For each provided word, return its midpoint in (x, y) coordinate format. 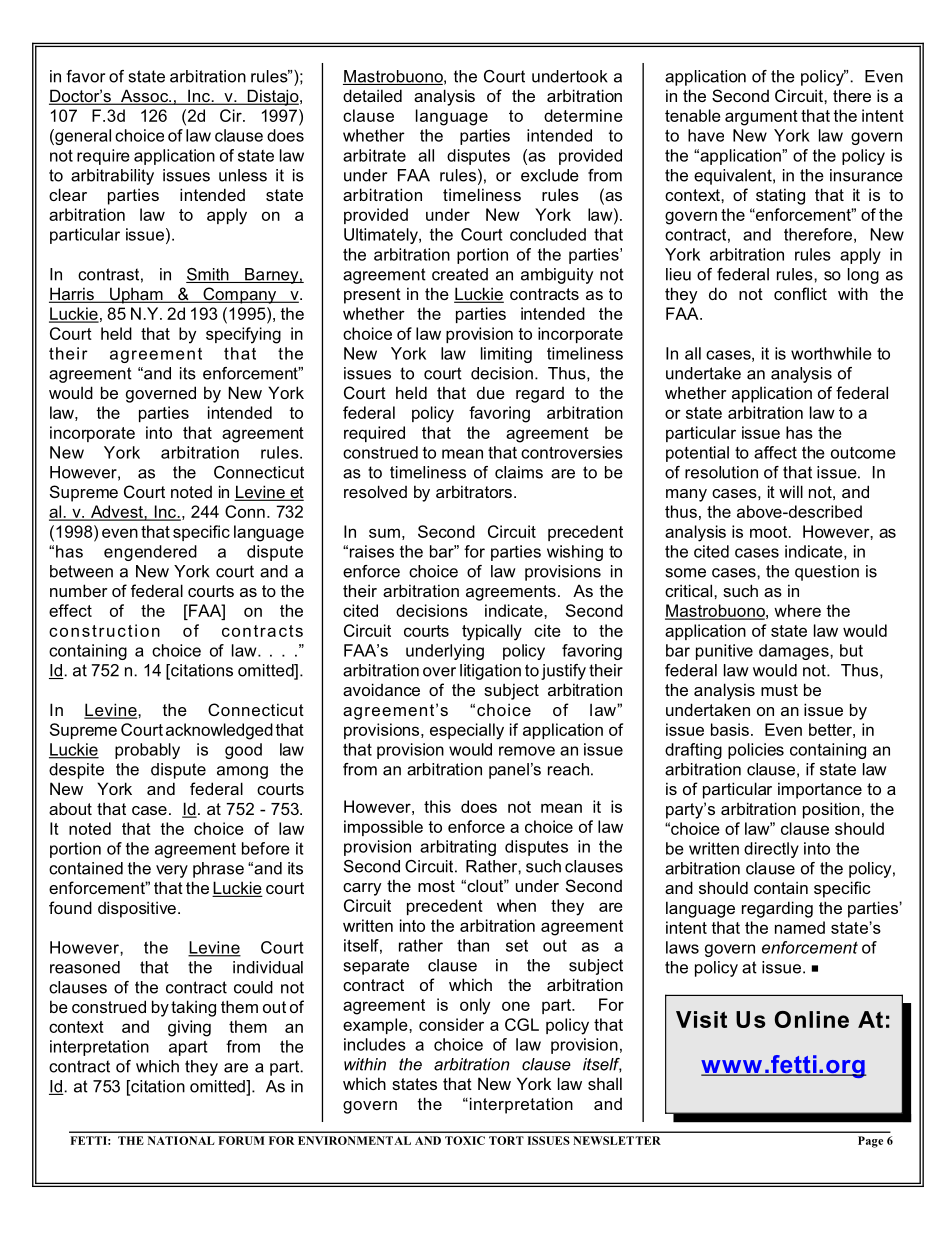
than (473, 945)
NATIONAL (181, 1140)
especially (467, 731)
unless (243, 175)
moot (770, 532)
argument (761, 118)
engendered (150, 553)
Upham (136, 295)
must (779, 690)
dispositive (137, 909)
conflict (800, 293)
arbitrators (474, 491)
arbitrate (374, 155)
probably (147, 751)
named (800, 927)
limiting (506, 355)
